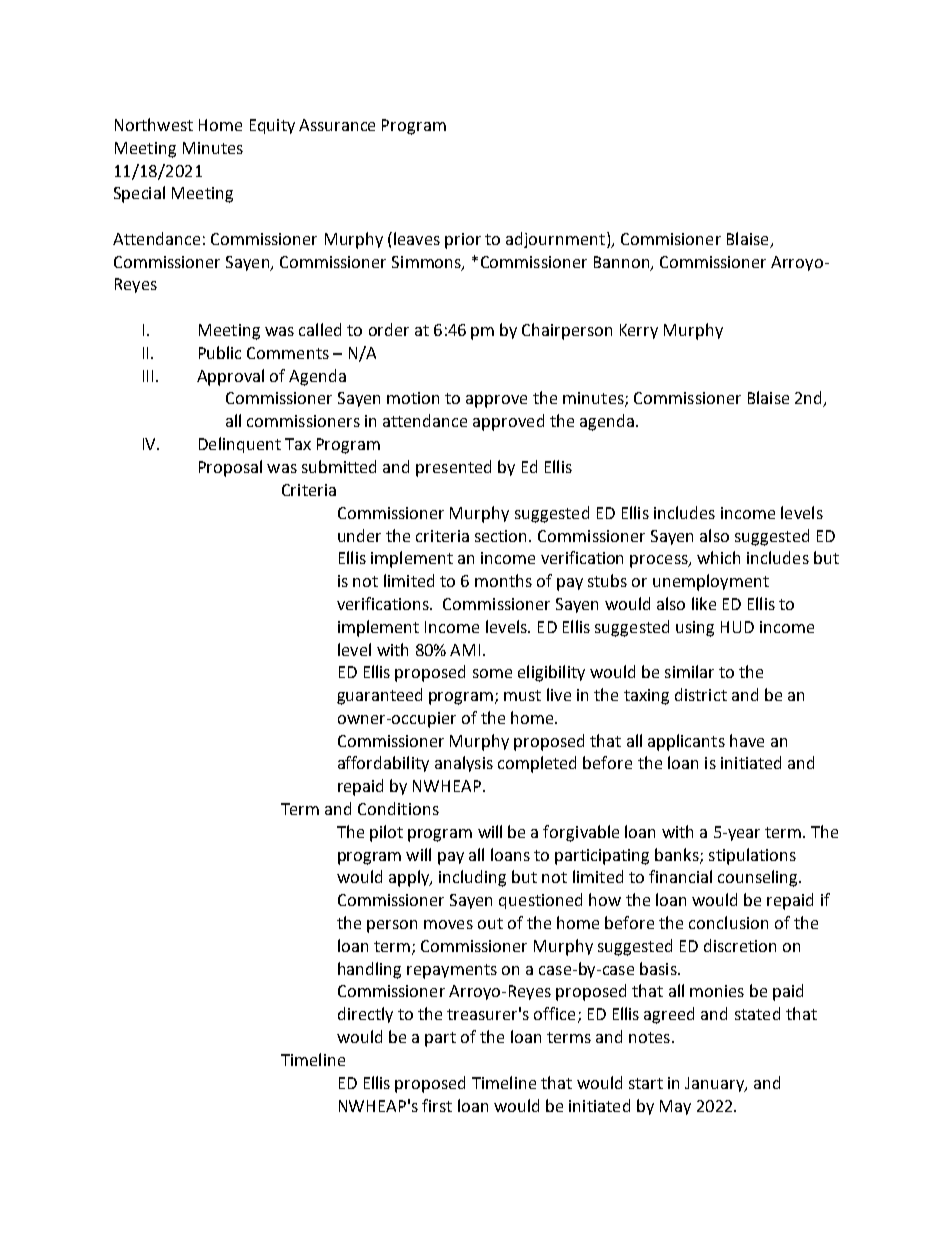 Image resolution: width=952 pixels, height=1233 pixels. What do you see at coordinates (365, 1015) in the page?
I see `directly` at bounding box center [365, 1015].
